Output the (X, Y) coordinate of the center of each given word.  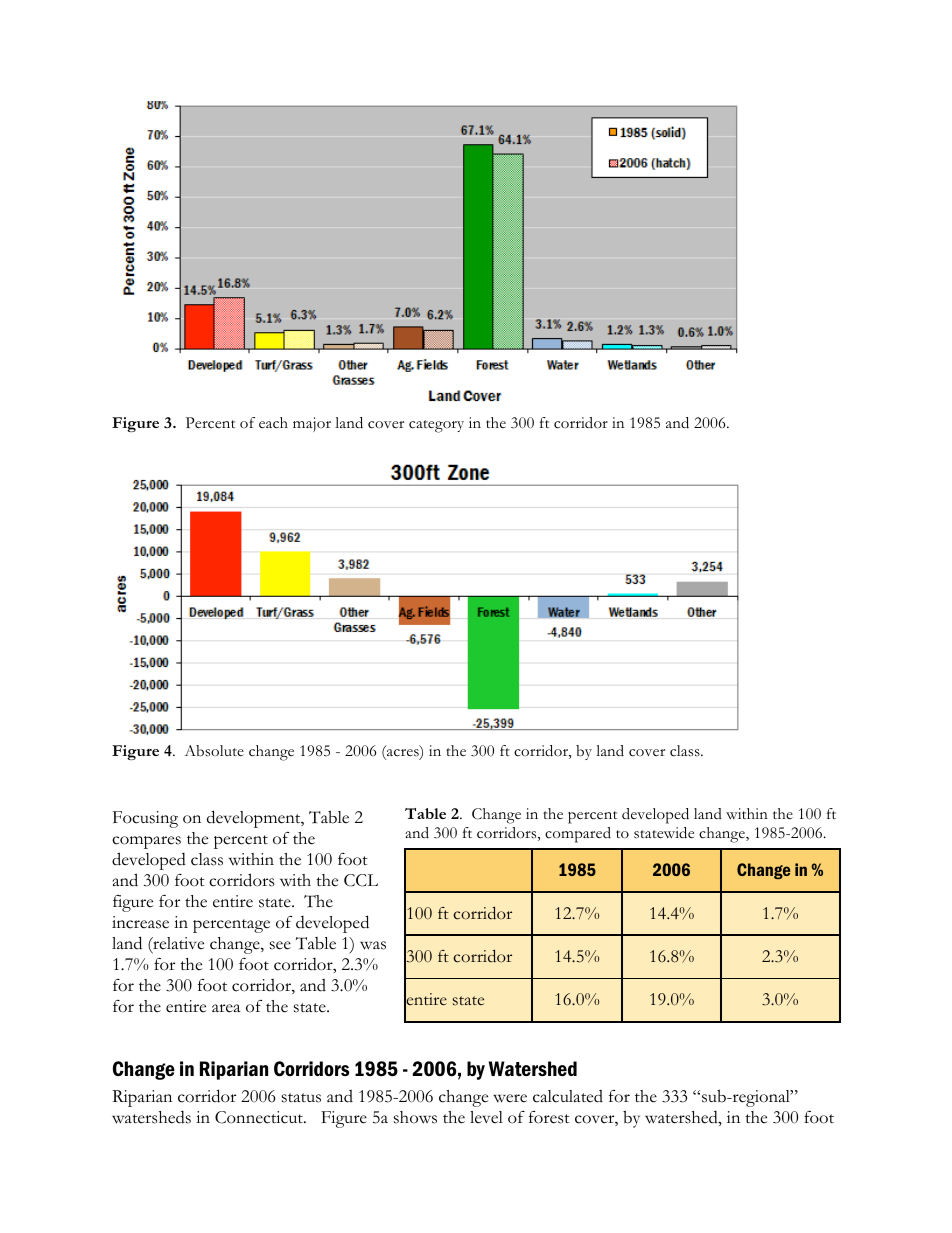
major (312, 424)
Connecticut (260, 1117)
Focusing (145, 819)
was (373, 945)
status (301, 1098)
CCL (361, 880)
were (510, 1098)
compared (578, 835)
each (273, 423)
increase (140, 922)
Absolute (214, 751)
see (280, 945)
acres (403, 754)
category (436, 426)
